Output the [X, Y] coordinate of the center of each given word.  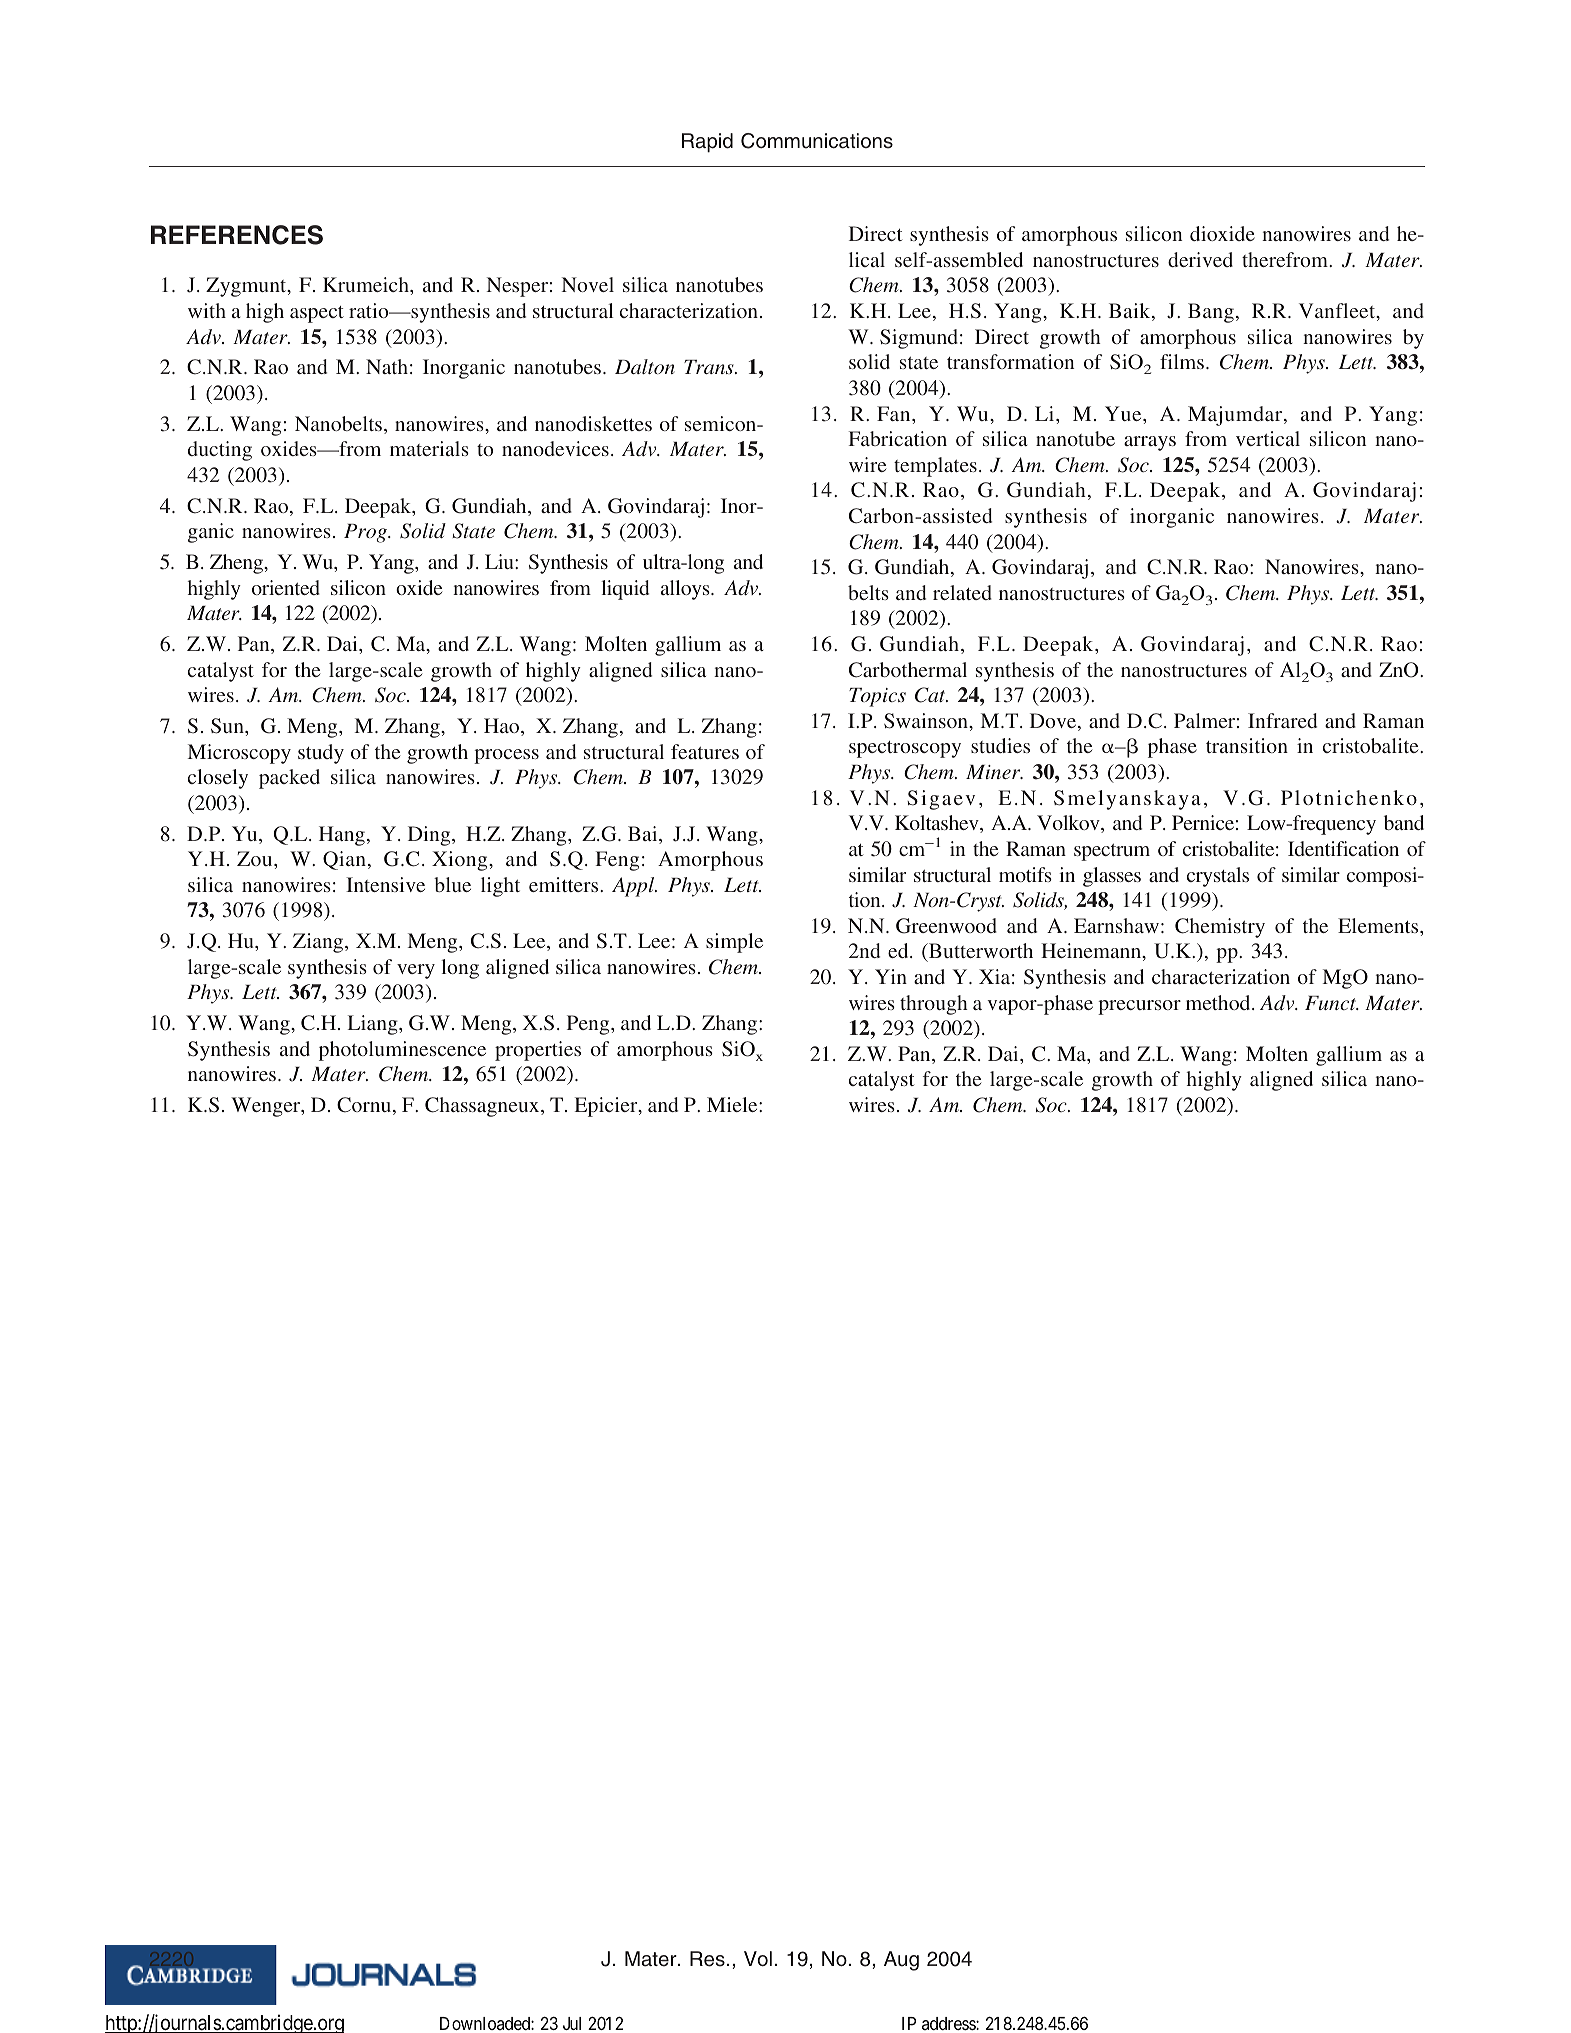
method [1219, 1002]
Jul [572, 2023]
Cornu [365, 1106]
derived [1200, 259]
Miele [733, 1104]
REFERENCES [237, 235]
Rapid [707, 143]
